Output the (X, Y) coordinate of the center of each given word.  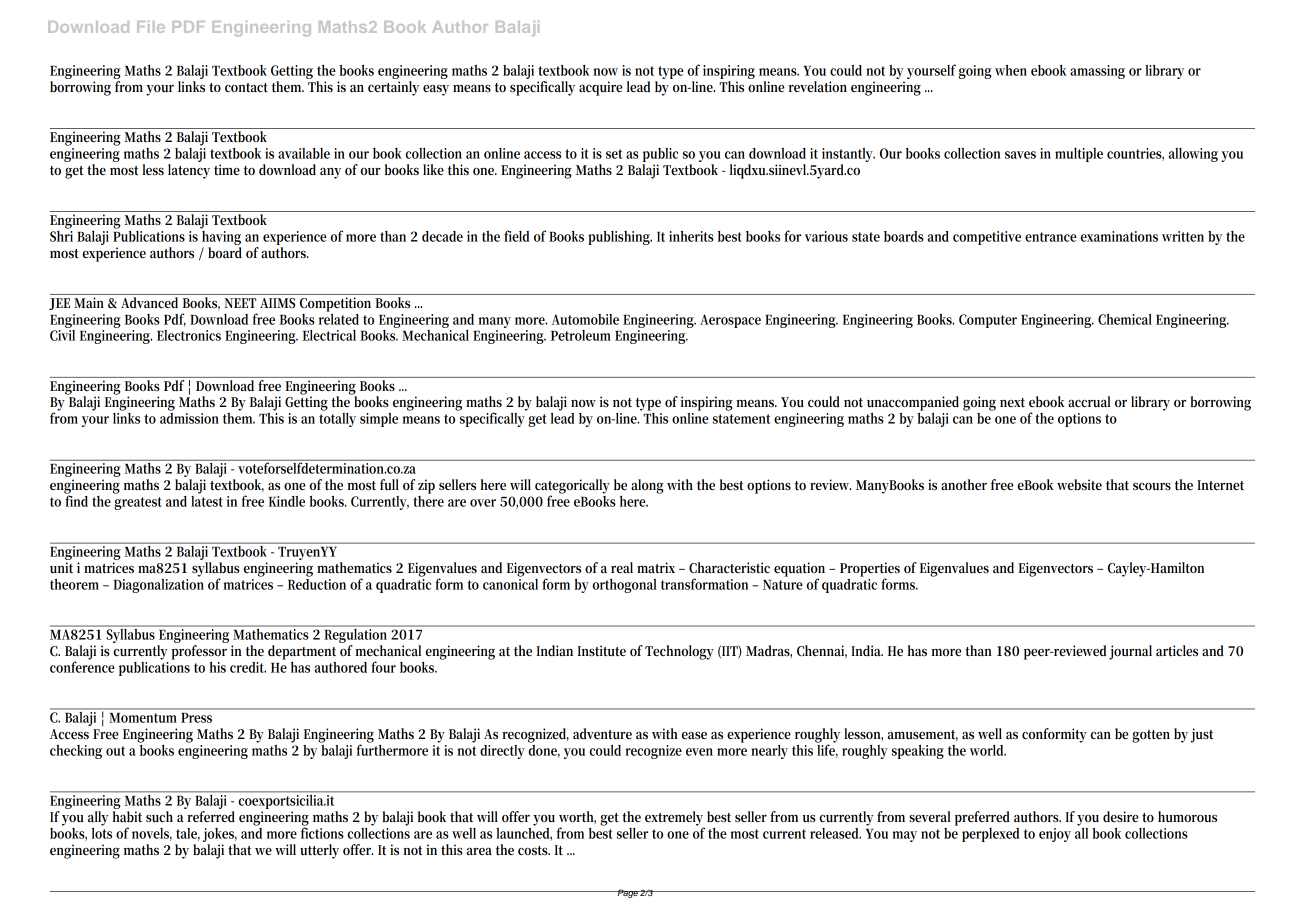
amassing (1097, 72)
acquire (601, 88)
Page (627, 893)
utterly (319, 851)
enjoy (1055, 835)
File (151, 27)
